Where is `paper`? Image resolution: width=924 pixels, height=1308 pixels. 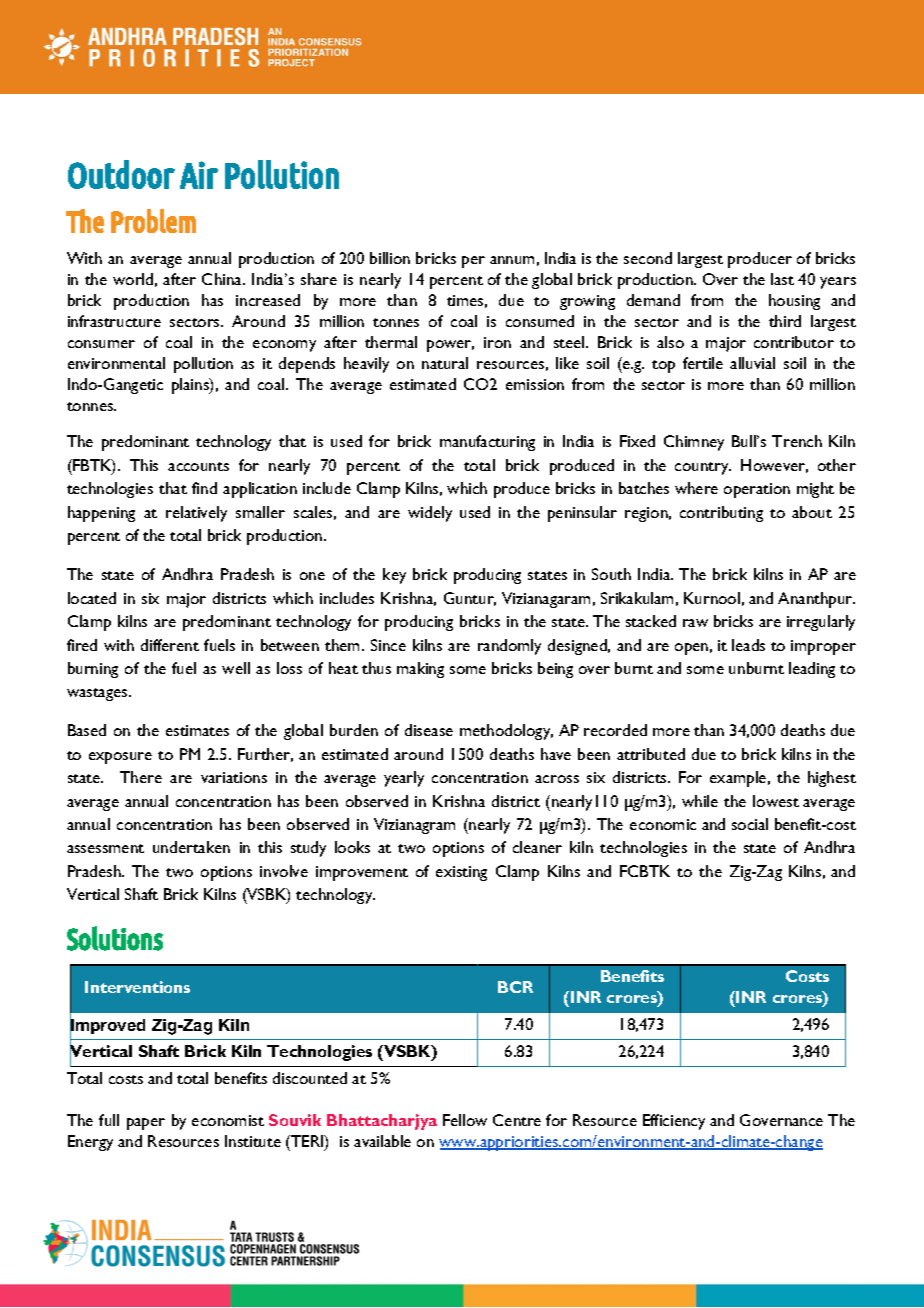
paper is located at coordinates (146, 1124).
